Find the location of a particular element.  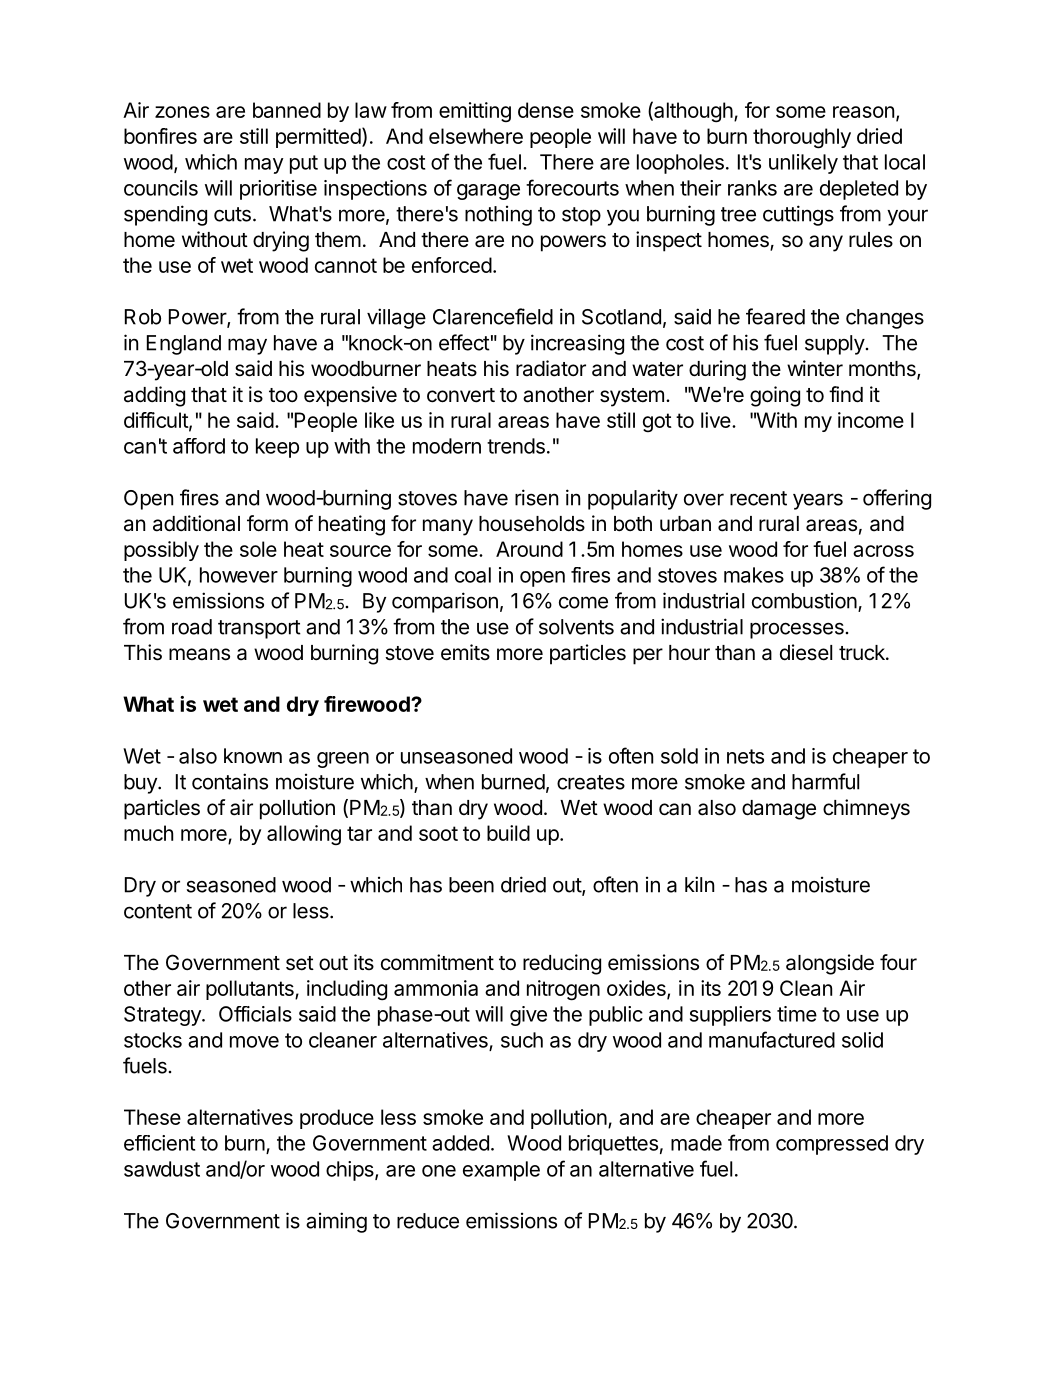

emits is located at coordinates (465, 652).
